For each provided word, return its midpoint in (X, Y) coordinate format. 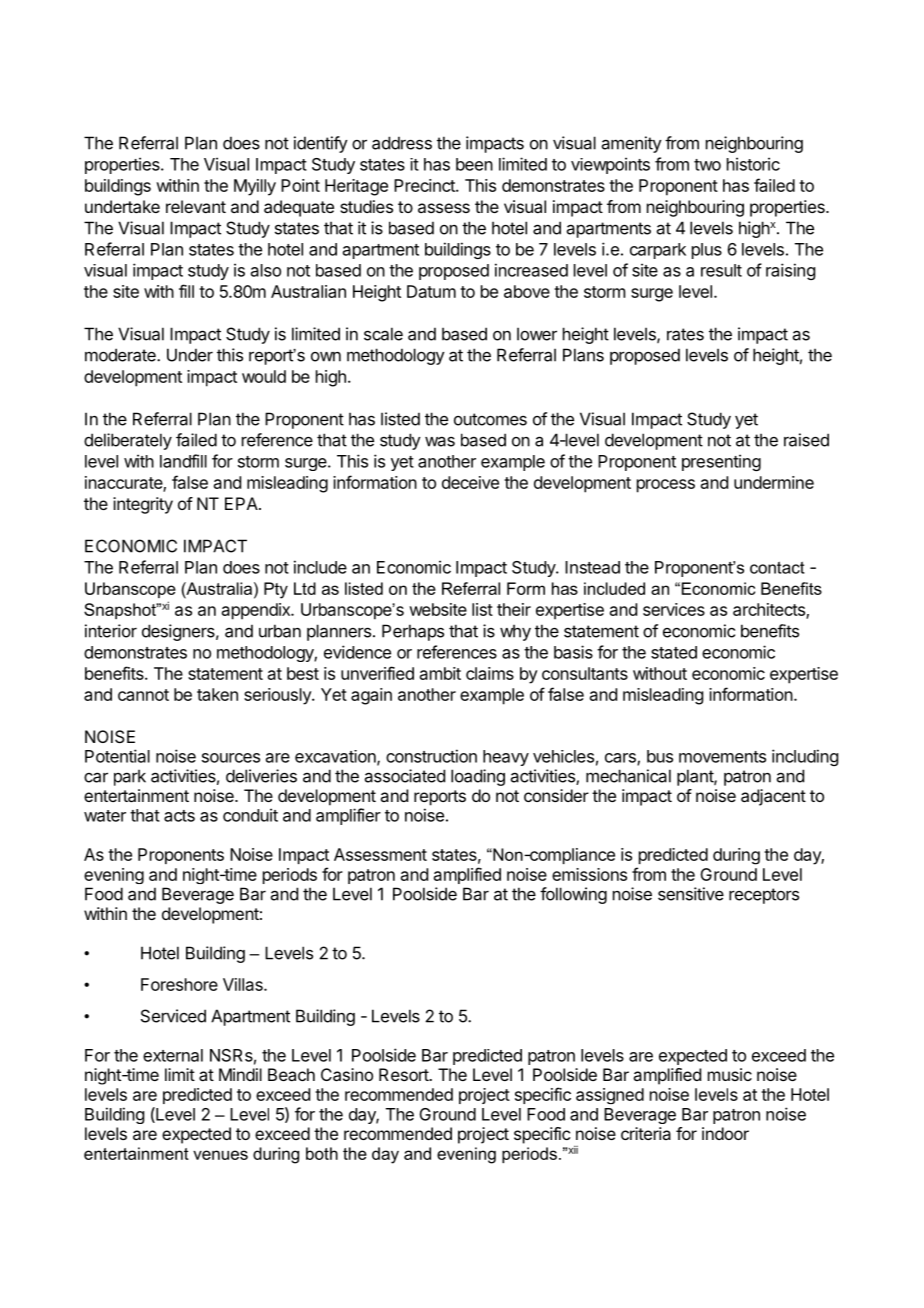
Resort (404, 1074)
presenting (721, 462)
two (707, 165)
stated (674, 652)
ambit (440, 673)
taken (217, 694)
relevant (196, 206)
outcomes (490, 419)
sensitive (691, 894)
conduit (250, 815)
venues (220, 1155)
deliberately (128, 441)
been (474, 164)
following (573, 895)
